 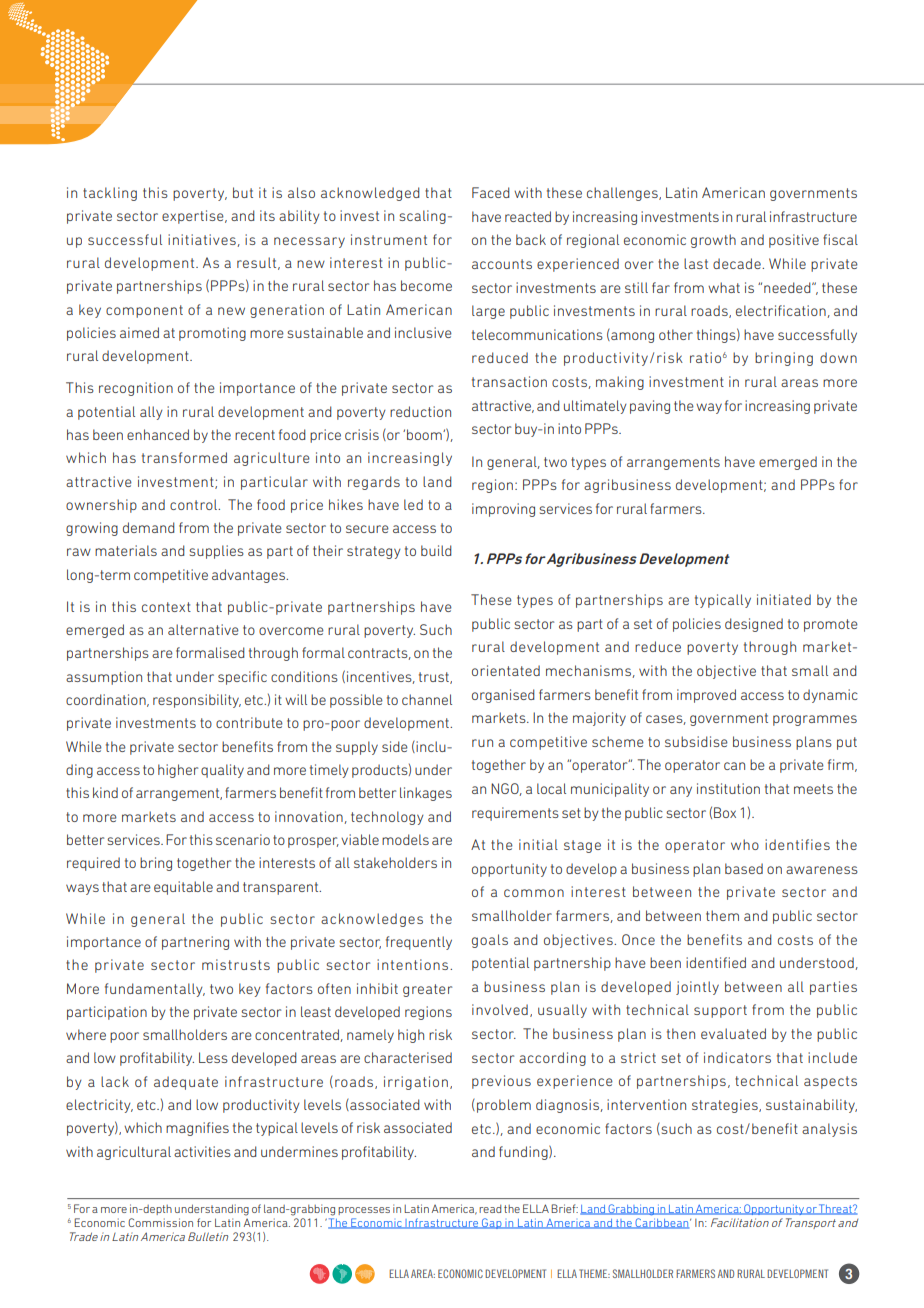 I want to click on Faced, so click(x=491, y=192).
